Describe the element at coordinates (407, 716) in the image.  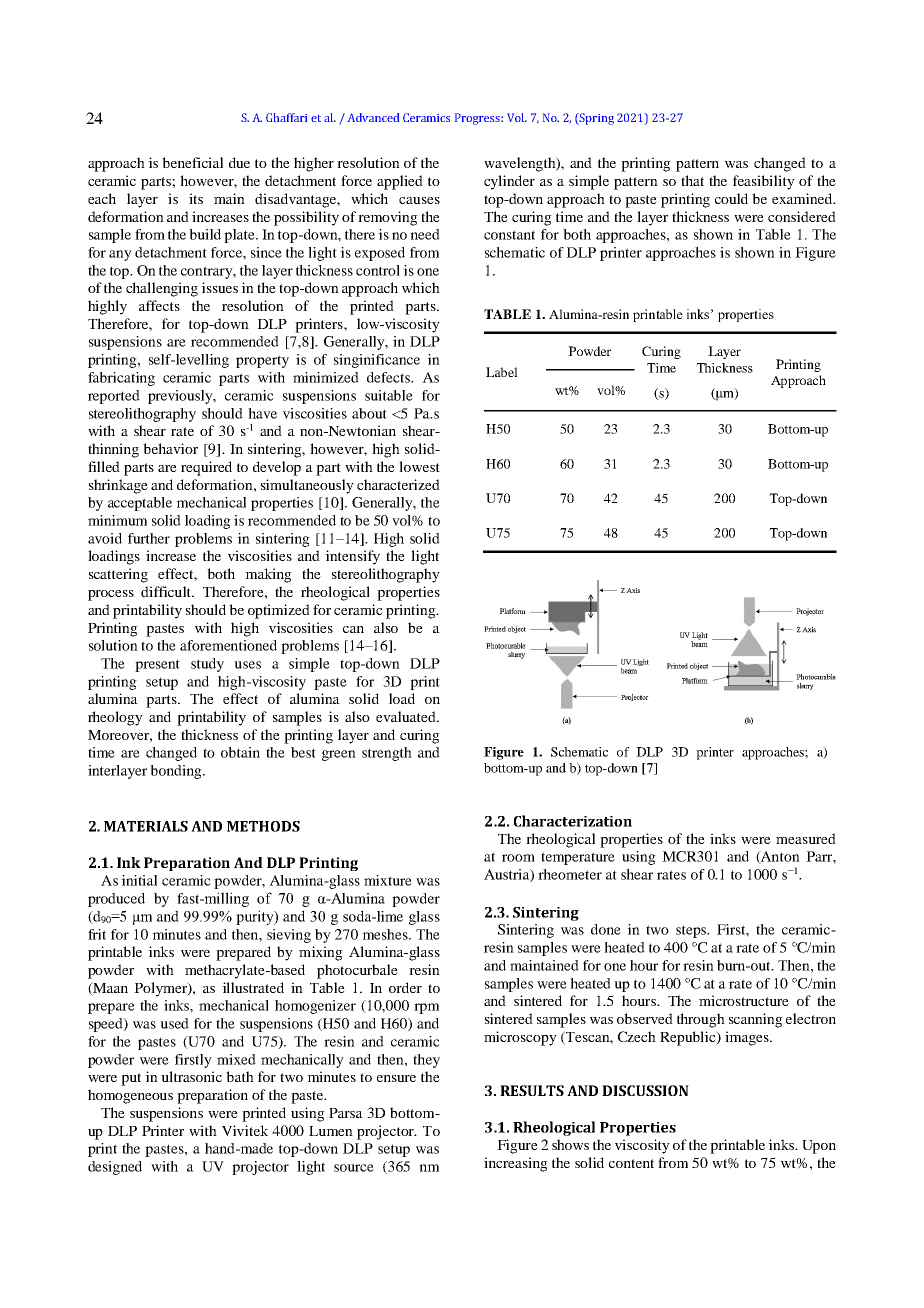
I see `evaluated` at that location.
